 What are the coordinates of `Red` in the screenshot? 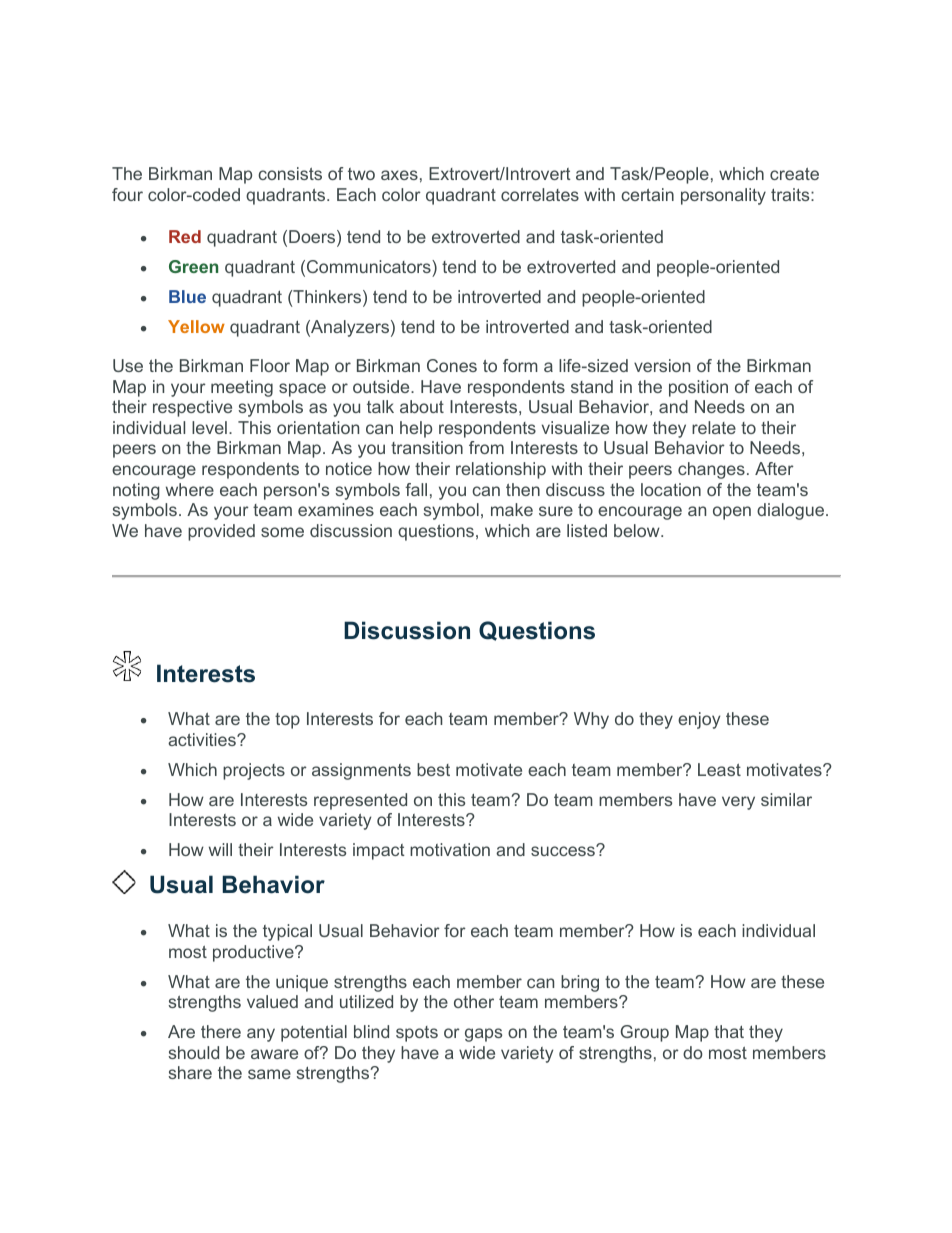 It's located at (185, 236).
